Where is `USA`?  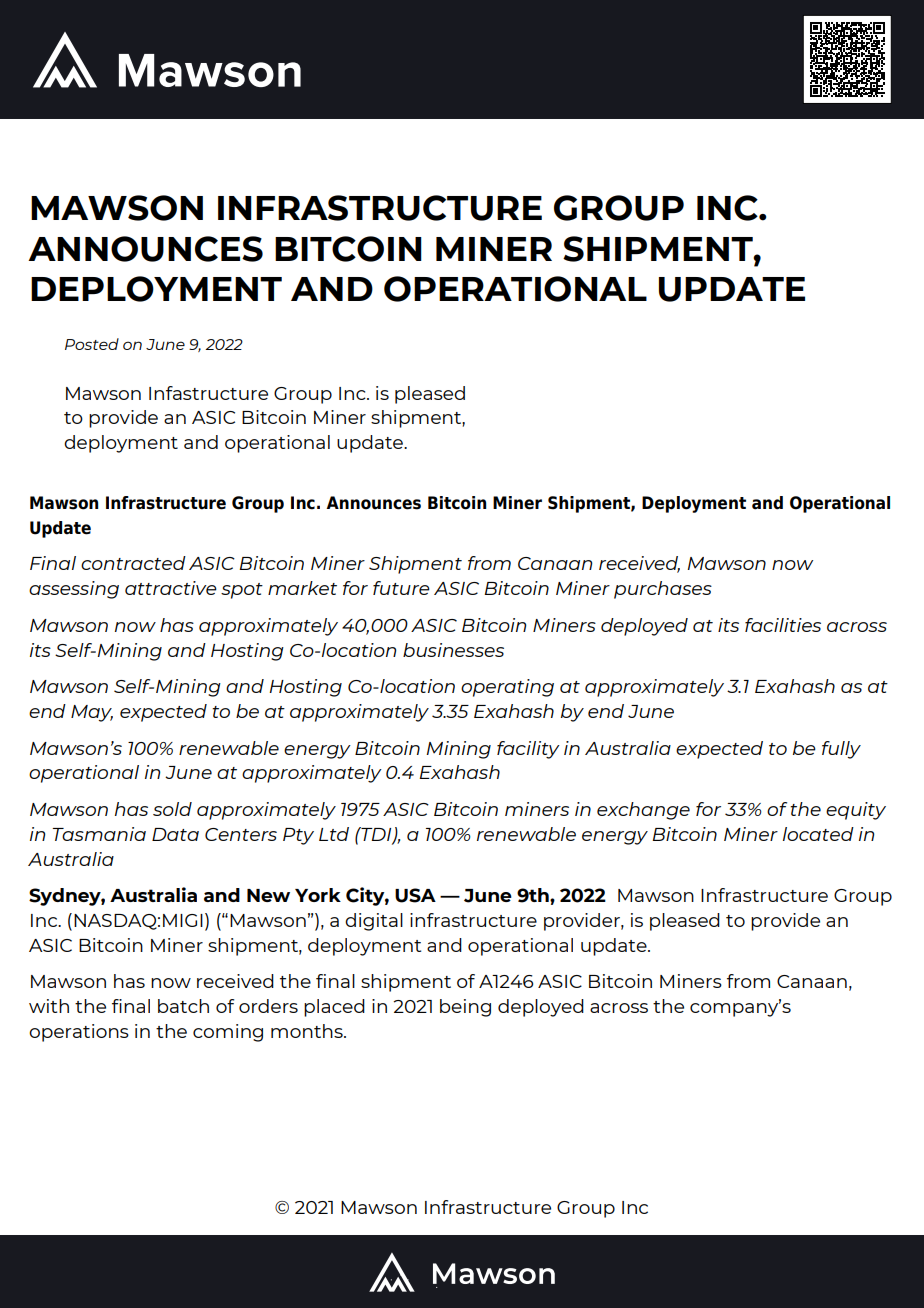 USA is located at coordinates (415, 895).
